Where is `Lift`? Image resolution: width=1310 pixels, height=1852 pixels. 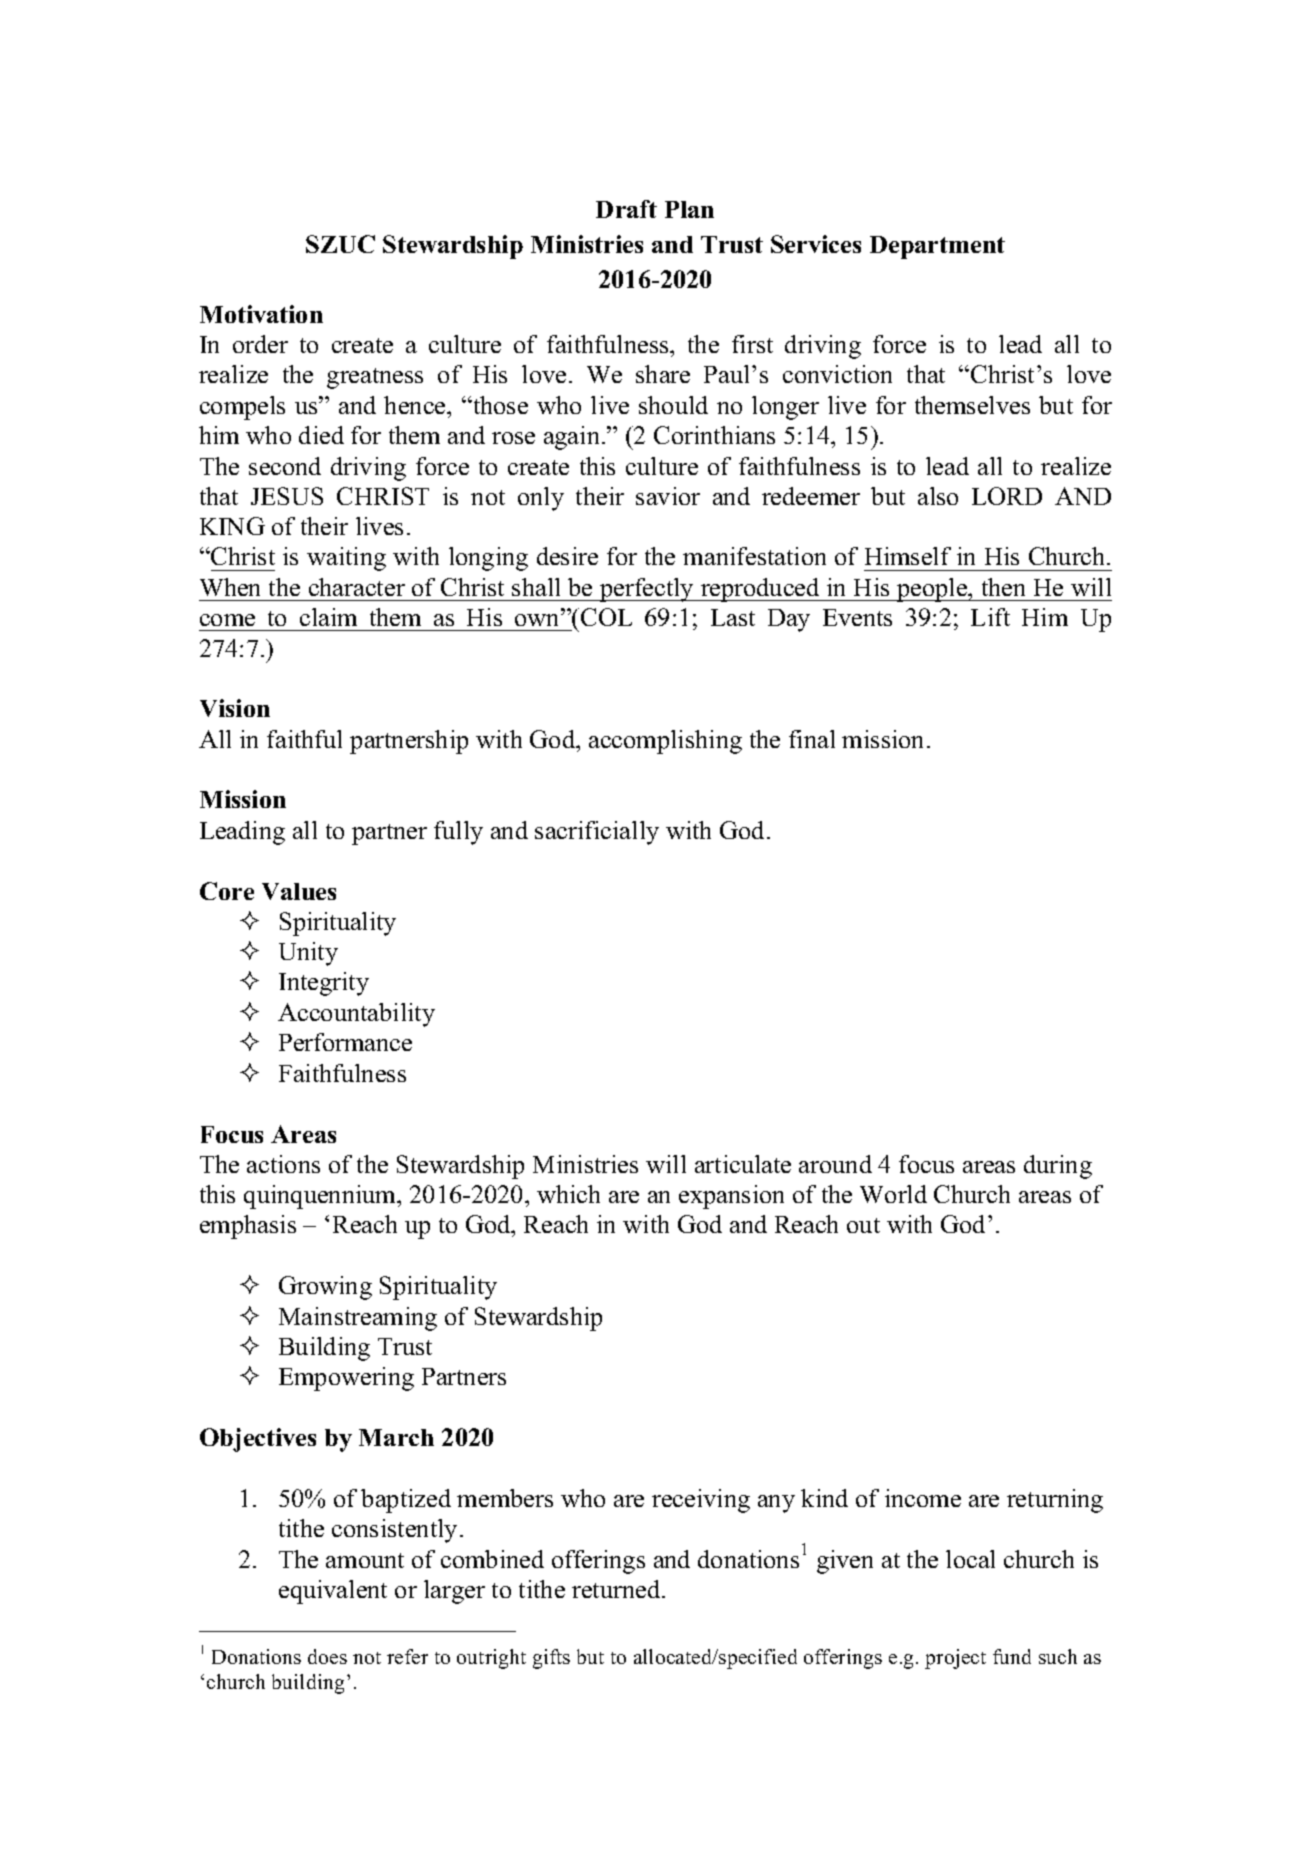
Lift is located at coordinates (990, 617).
